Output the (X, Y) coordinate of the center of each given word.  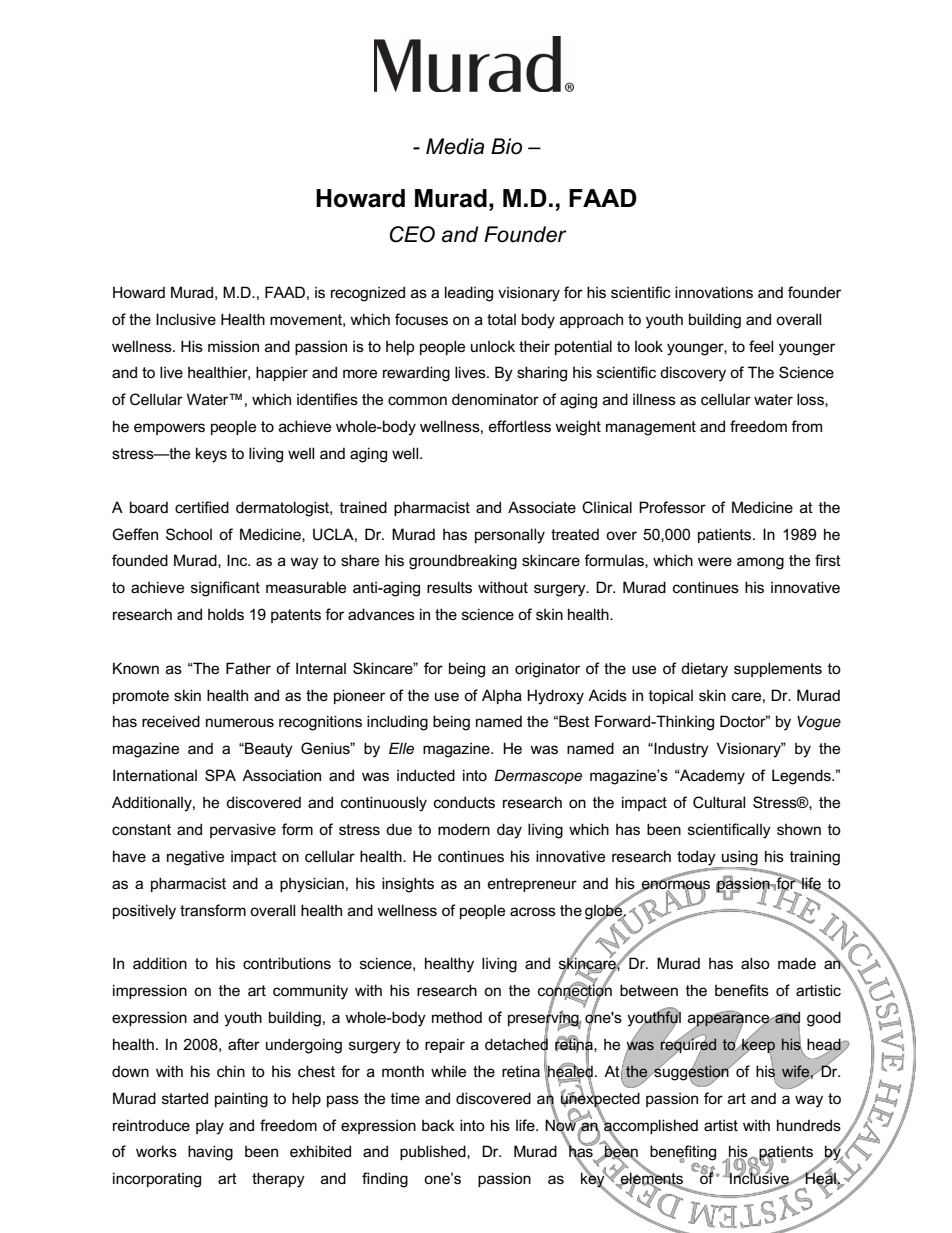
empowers (169, 429)
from (806, 426)
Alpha (502, 696)
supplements (778, 669)
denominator (495, 399)
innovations (714, 292)
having (210, 1153)
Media (455, 146)
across (533, 911)
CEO (412, 234)
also (755, 963)
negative (195, 858)
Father (248, 668)
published (434, 1152)
